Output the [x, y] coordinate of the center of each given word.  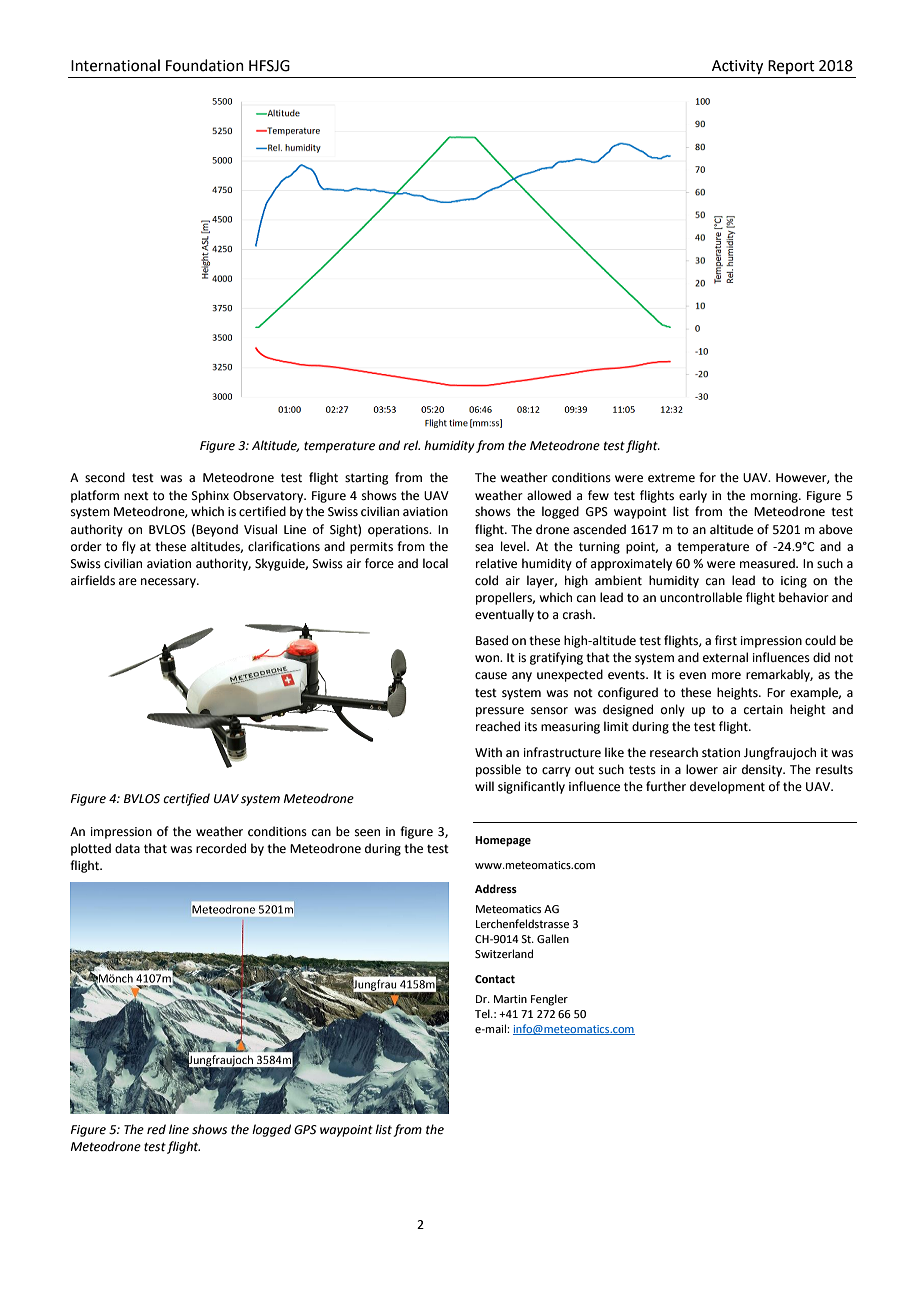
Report [791, 67]
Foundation [205, 65]
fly [129, 547]
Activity [737, 67]
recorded [221, 848]
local [435, 563]
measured [768, 563]
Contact [495, 979]
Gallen [553, 938]
